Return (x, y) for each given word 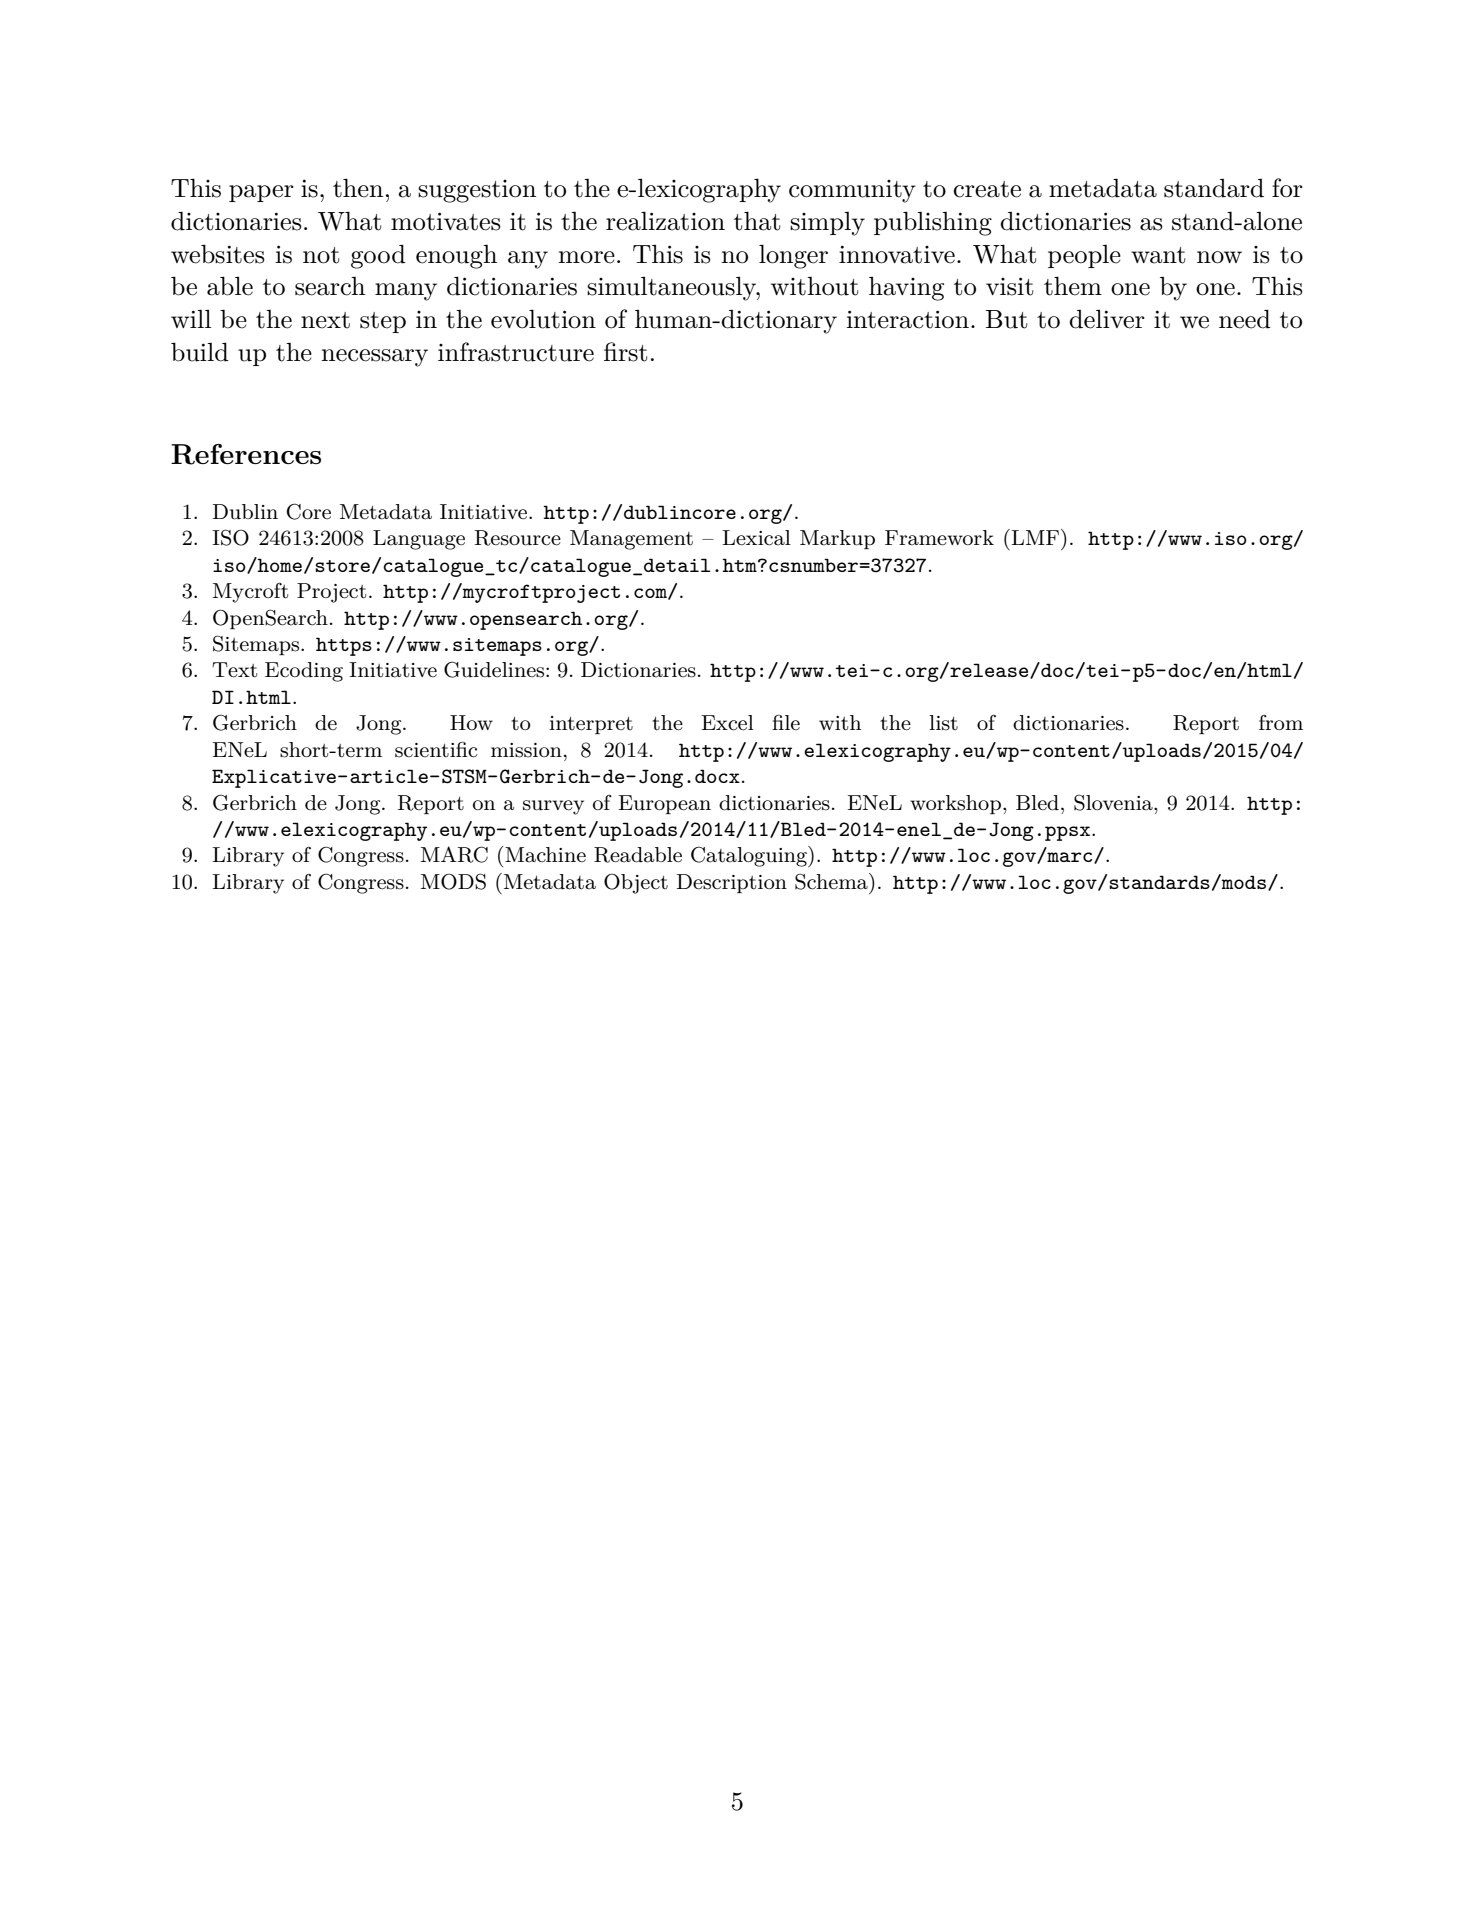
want (1158, 255)
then (358, 188)
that (757, 221)
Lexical (757, 538)
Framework (939, 538)
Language (419, 540)
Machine (544, 854)
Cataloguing (750, 856)
